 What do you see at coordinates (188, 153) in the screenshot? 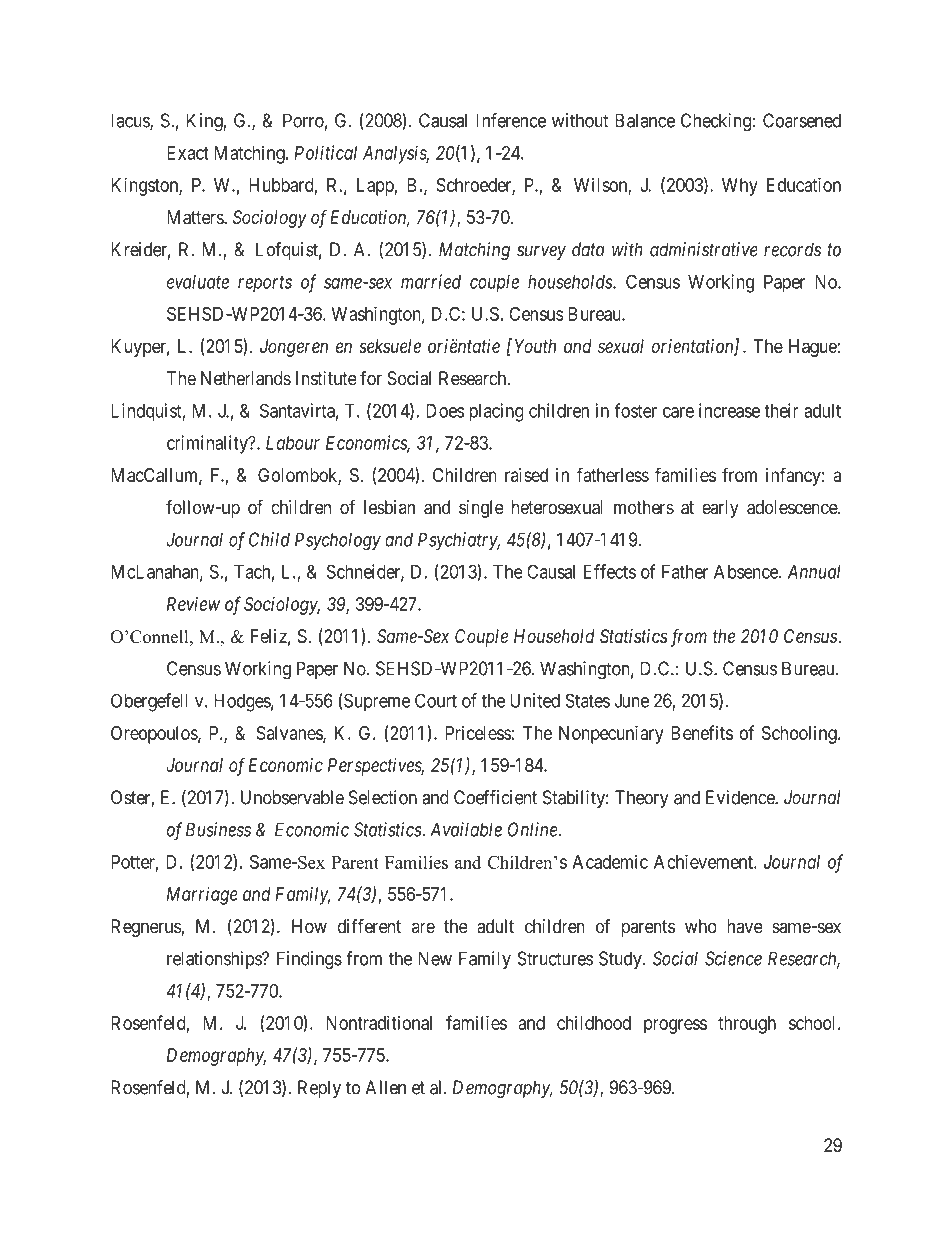
I see `Exact` at bounding box center [188, 153].
